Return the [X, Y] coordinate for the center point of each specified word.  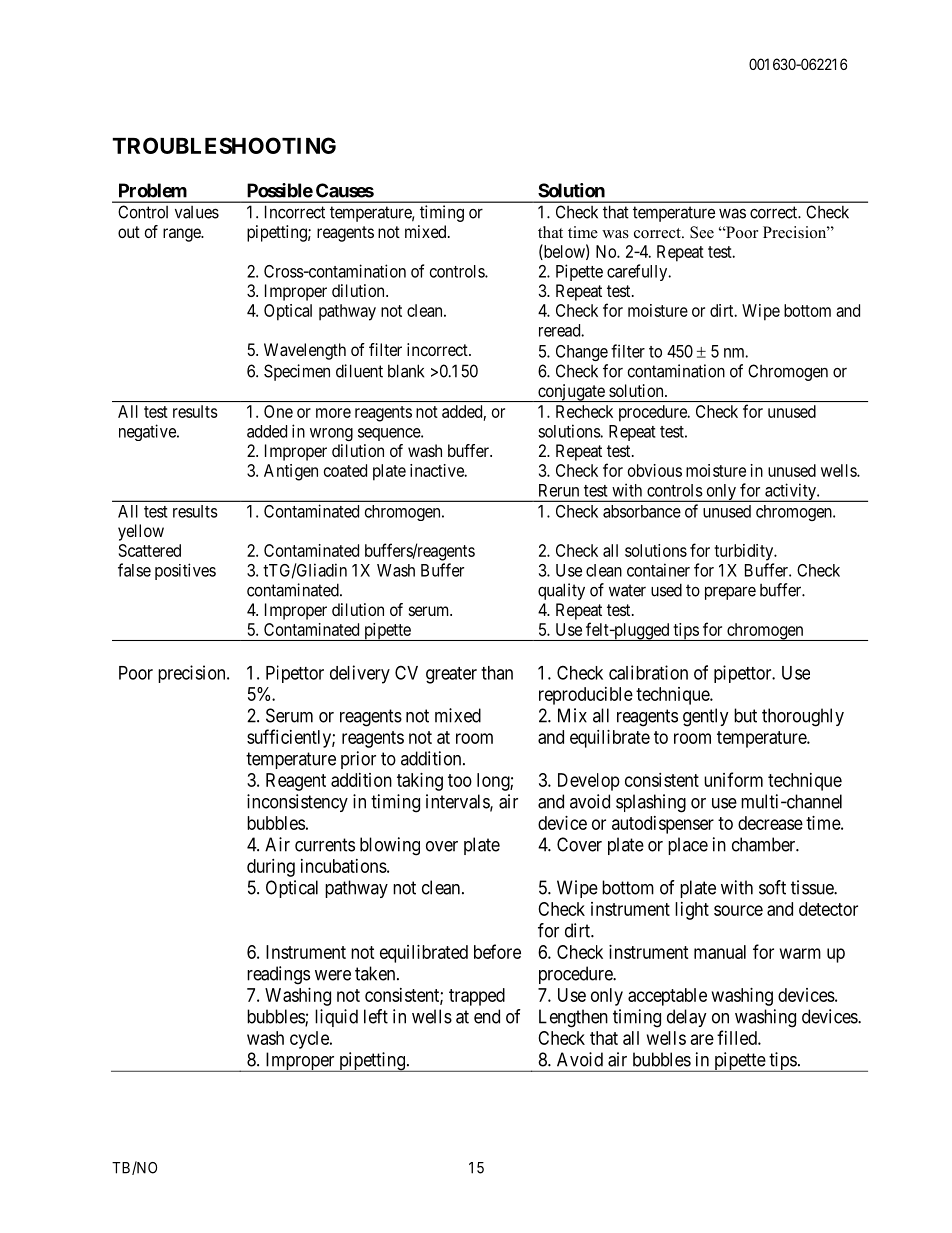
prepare [730, 593]
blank [406, 371]
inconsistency [297, 803]
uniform [733, 779]
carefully [638, 272]
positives [185, 571]
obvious [655, 470]
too [460, 780]
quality [561, 591]
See [702, 232]
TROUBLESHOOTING [224, 145]
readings [278, 975]
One [278, 411]
